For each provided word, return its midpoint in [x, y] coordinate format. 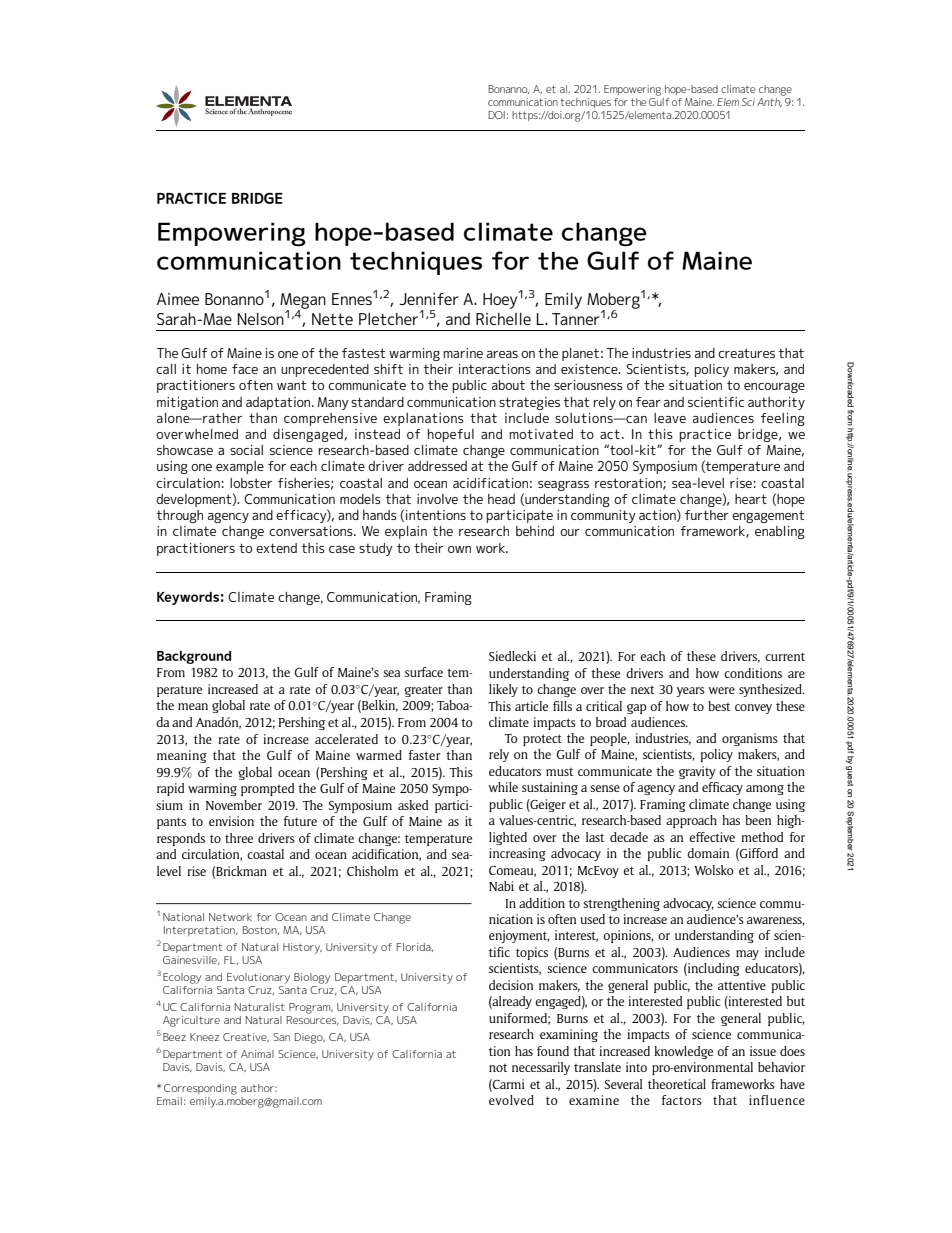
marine [463, 353]
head [501, 499]
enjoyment [519, 936]
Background [194, 657]
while [503, 787]
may [747, 955]
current [785, 656]
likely [503, 690]
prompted [267, 789]
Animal [257, 1054]
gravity [697, 772]
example [240, 467]
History [302, 948]
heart [751, 499]
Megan [303, 302]
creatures [746, 353]
